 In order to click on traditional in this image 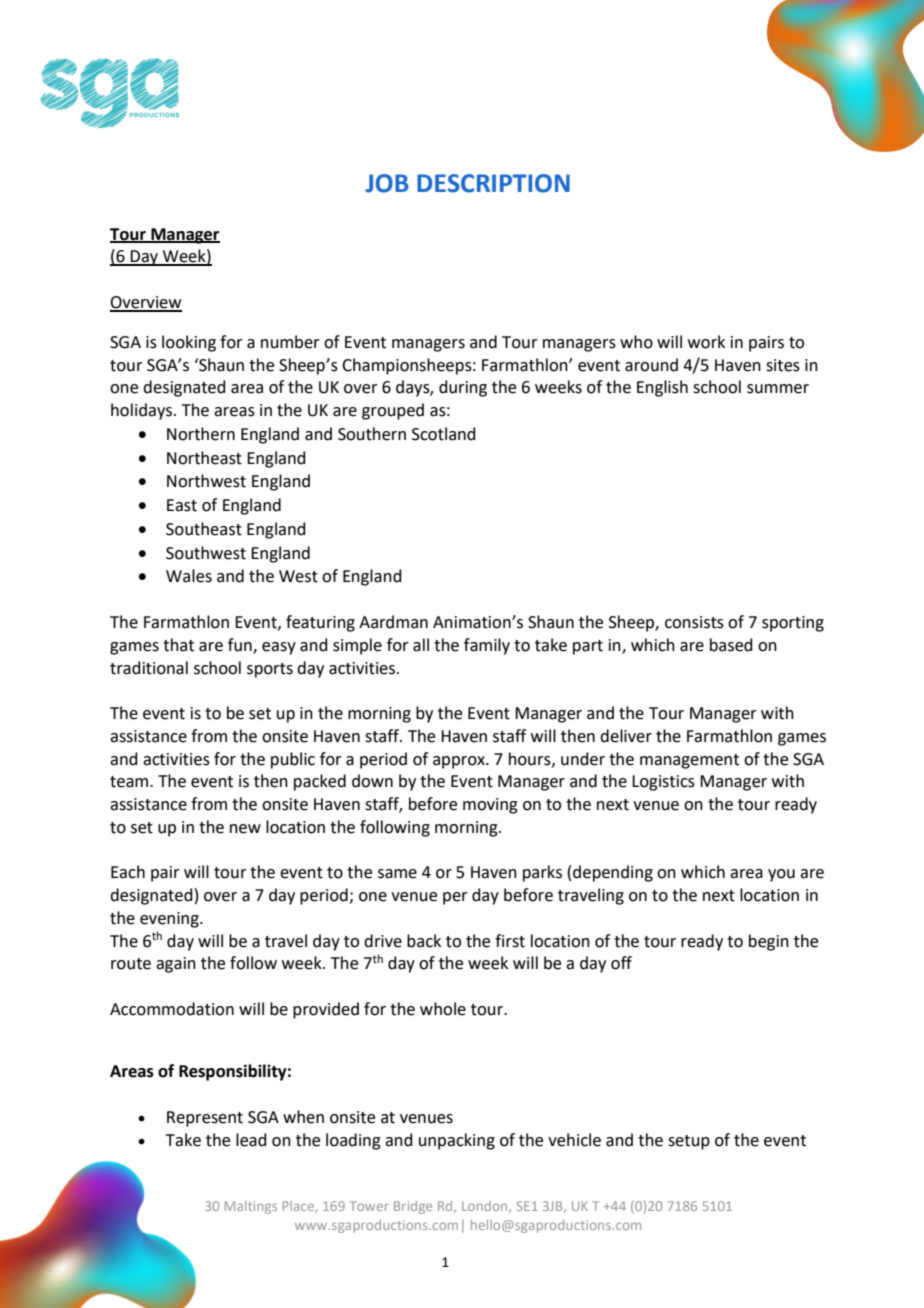, I will do `click(149, 668)`.
